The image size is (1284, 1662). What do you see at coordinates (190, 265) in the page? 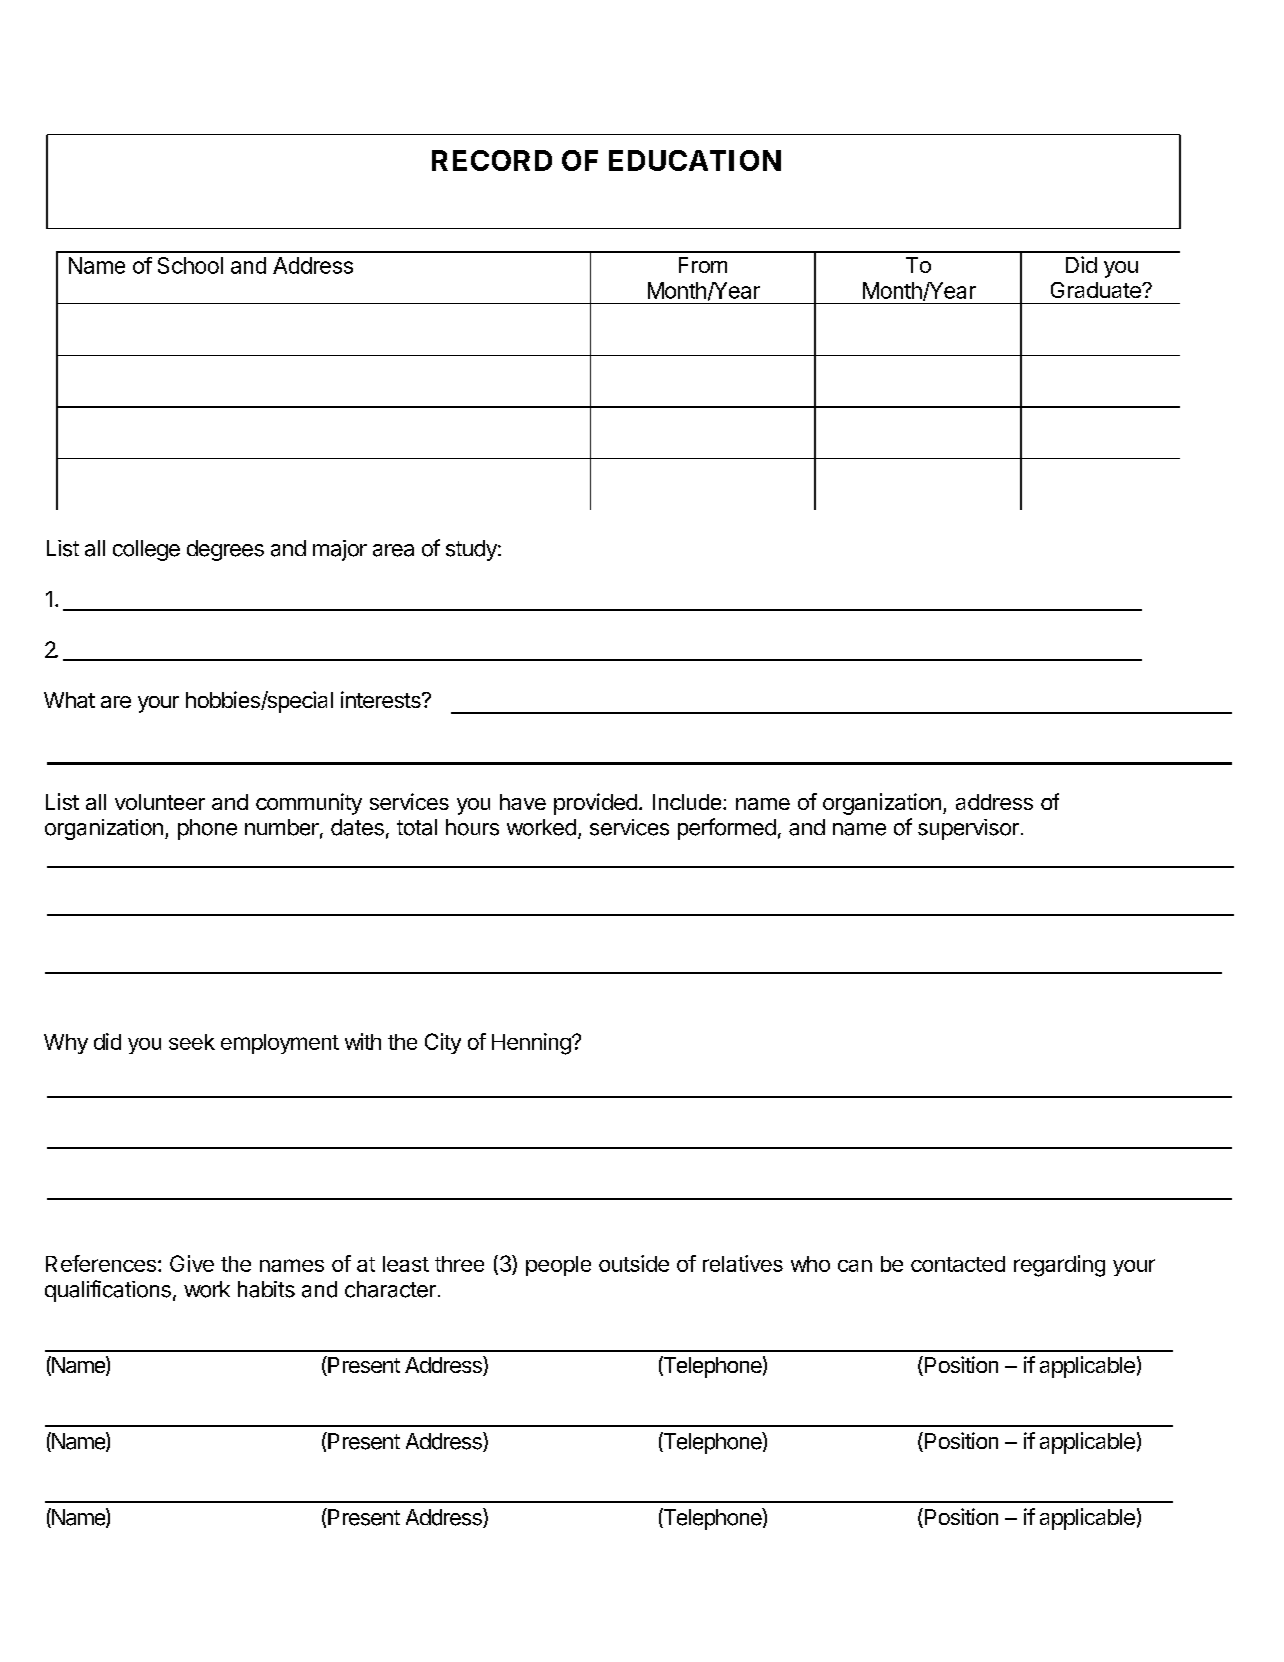
I see `School` at bounding box center [190, 265].
